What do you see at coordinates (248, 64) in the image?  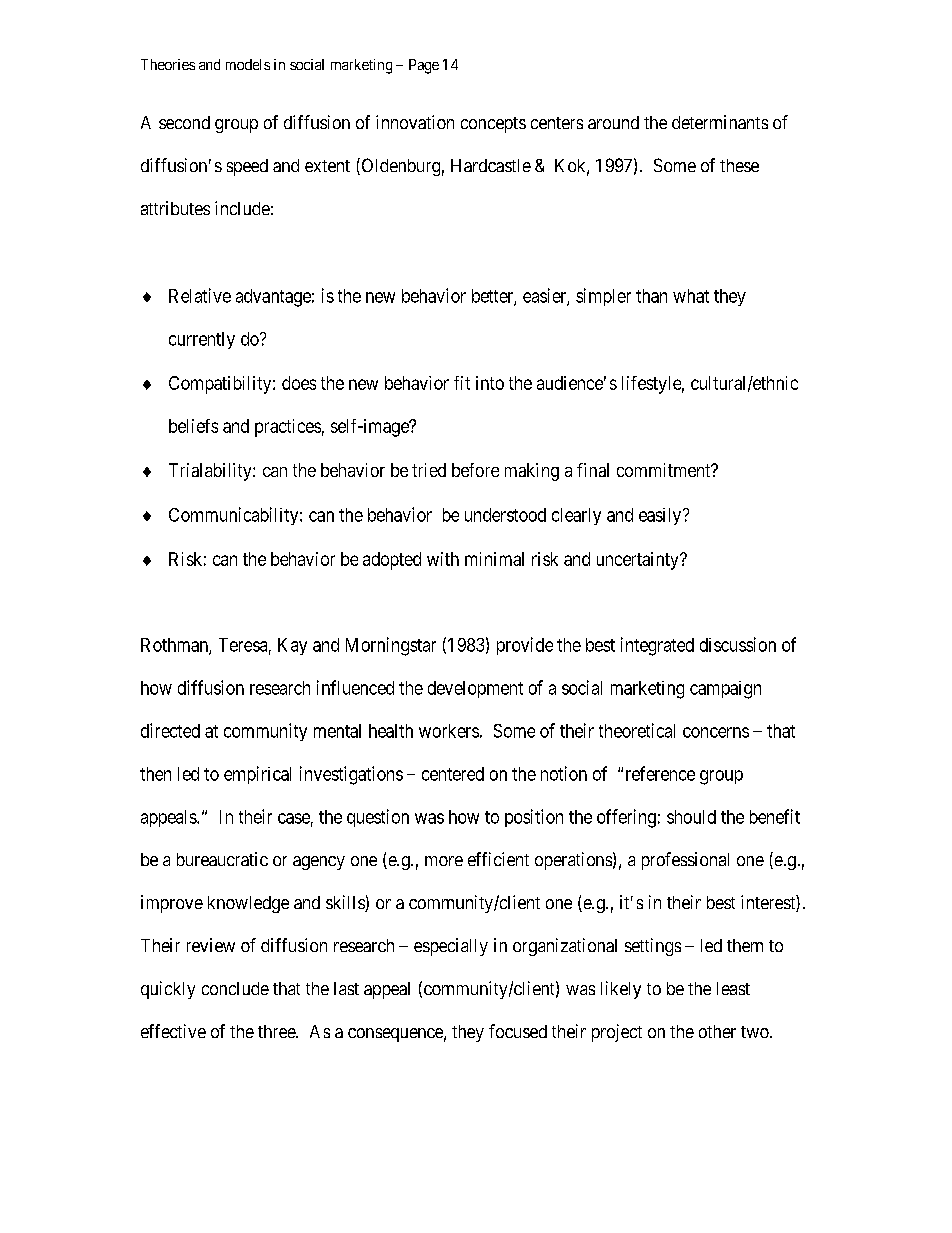 I see `models` at bounding box center [248, 64].
